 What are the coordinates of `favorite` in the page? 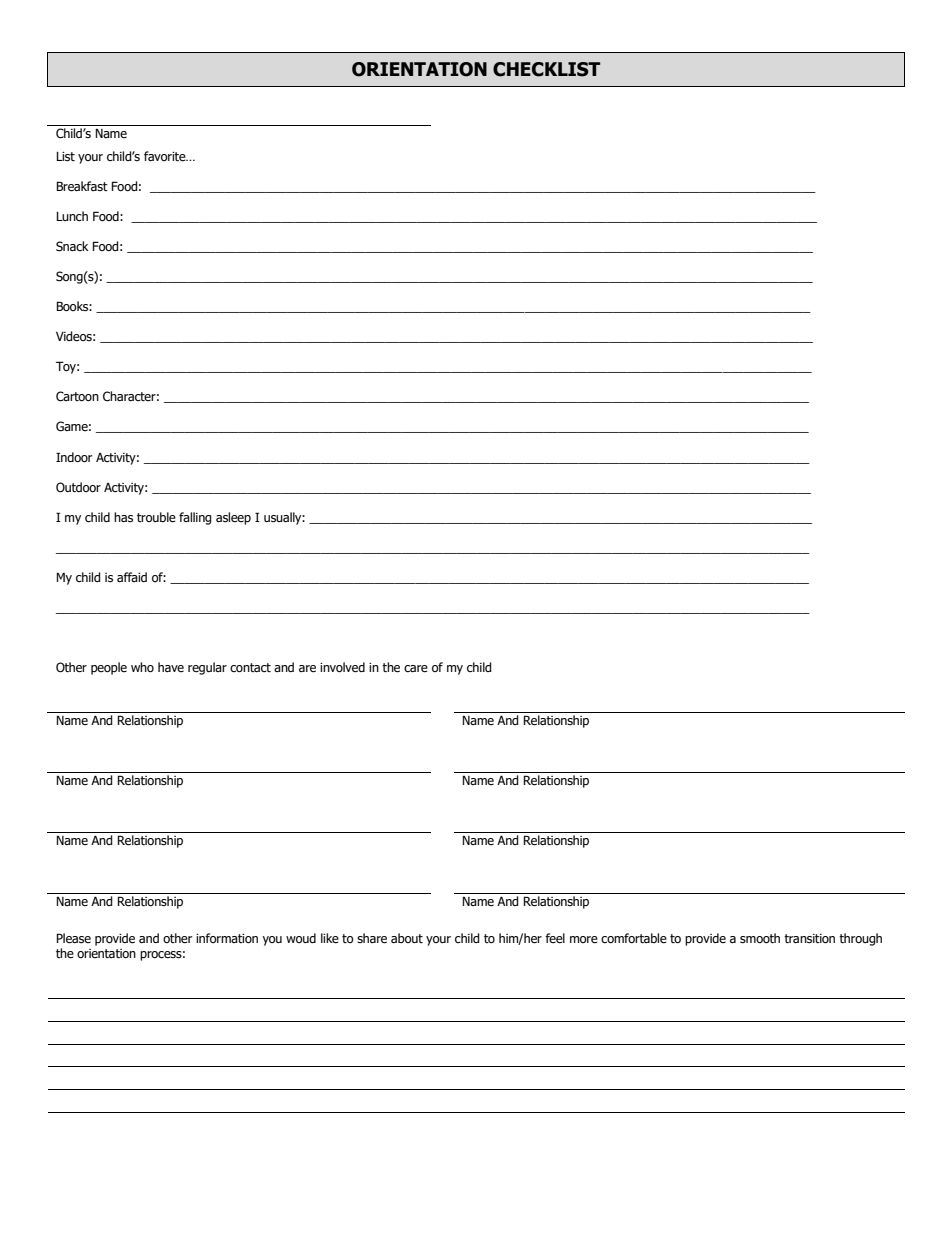 It's located at (166, 156).
